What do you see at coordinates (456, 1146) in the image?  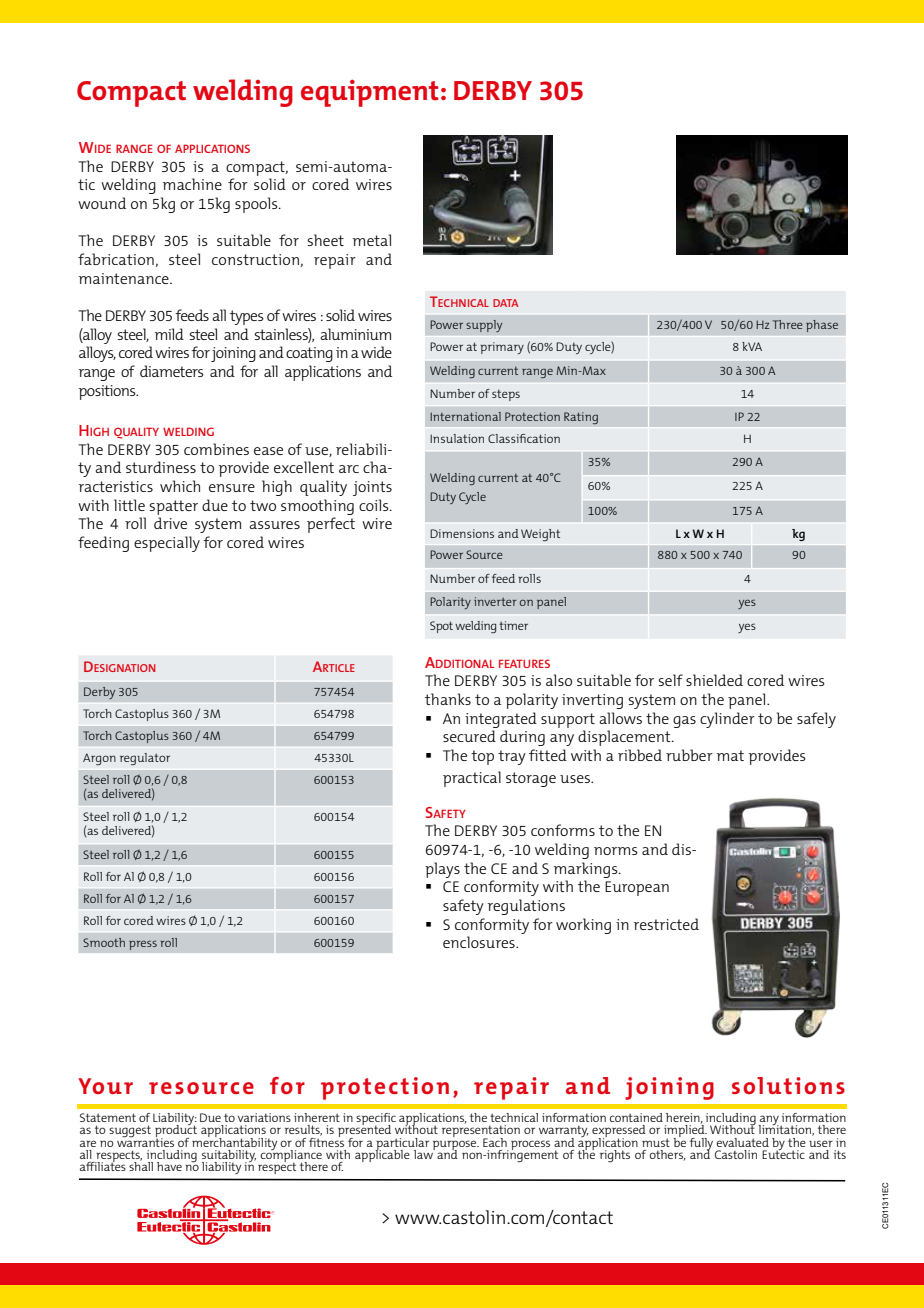 I see `purpose` at bounding box center [456, 1146].
